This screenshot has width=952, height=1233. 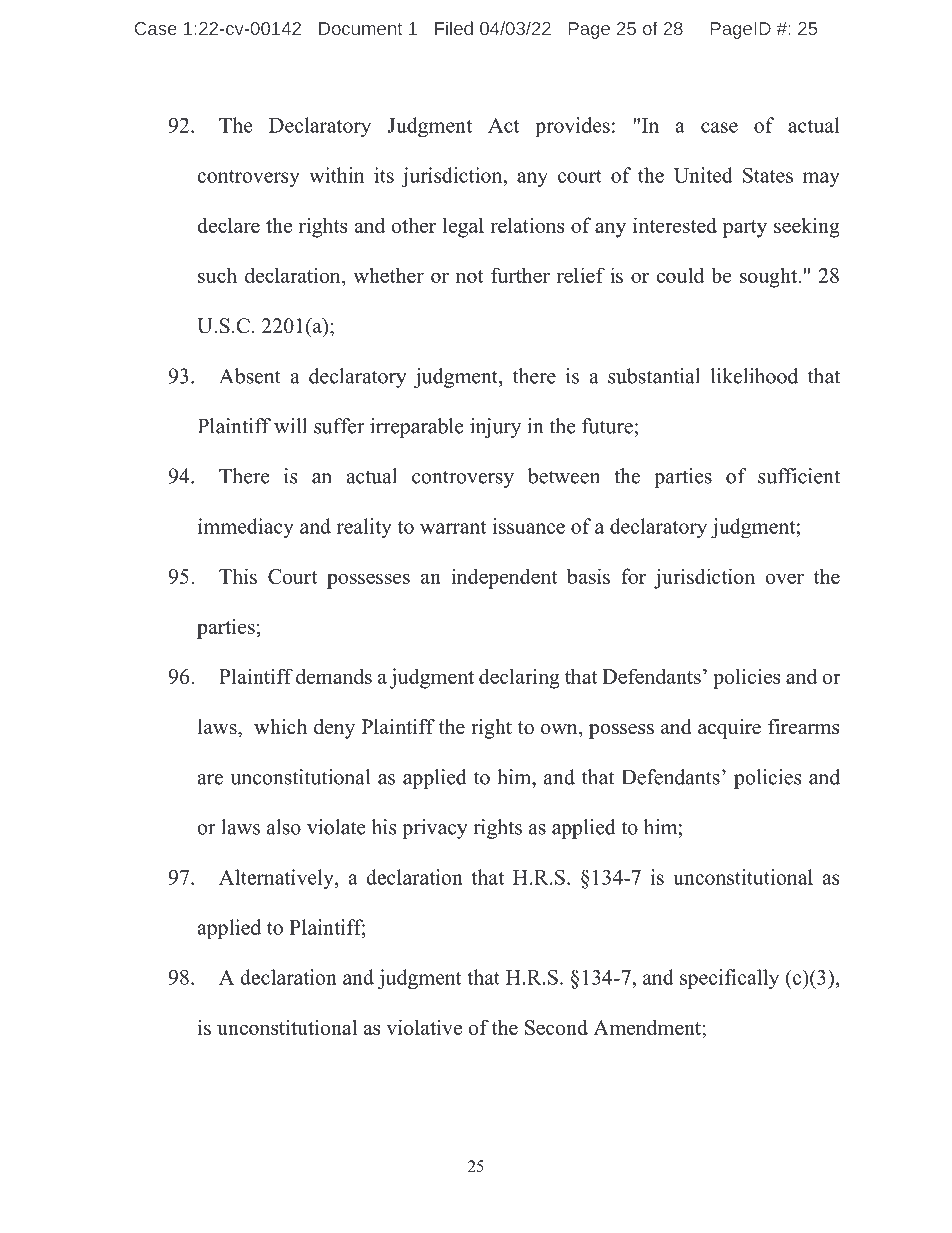 What do you see at coordinates (360, 28) in the screenshot?
I see `Document` at bounding box center [360, 28].
